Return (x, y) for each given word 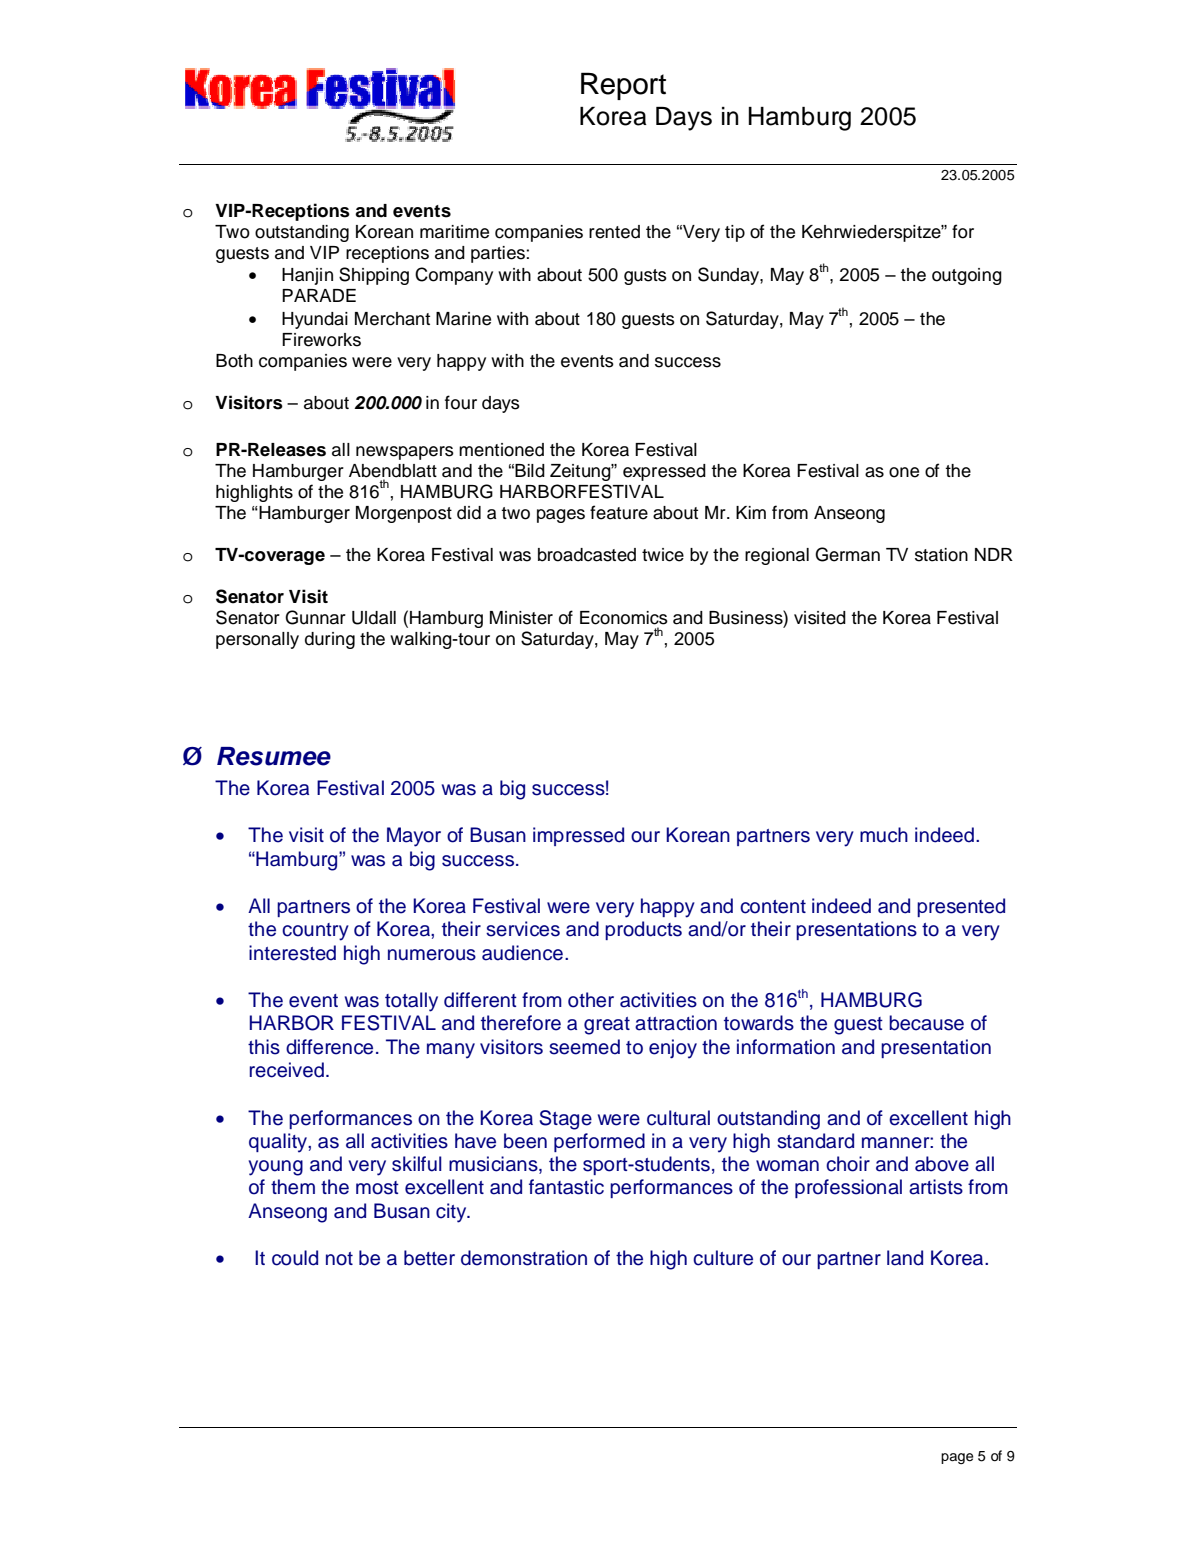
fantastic (566, 1187)
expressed (664, 472)
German (847, 554)
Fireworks (321, 340)
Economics (624, 618)
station (941, 555)
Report (623, 86)
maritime (454, 232)
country (315, 932)
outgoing (967, 276)
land (905, 1258)
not (339, 1259)
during (330, 640)
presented (961, 907)
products (643, 930)
